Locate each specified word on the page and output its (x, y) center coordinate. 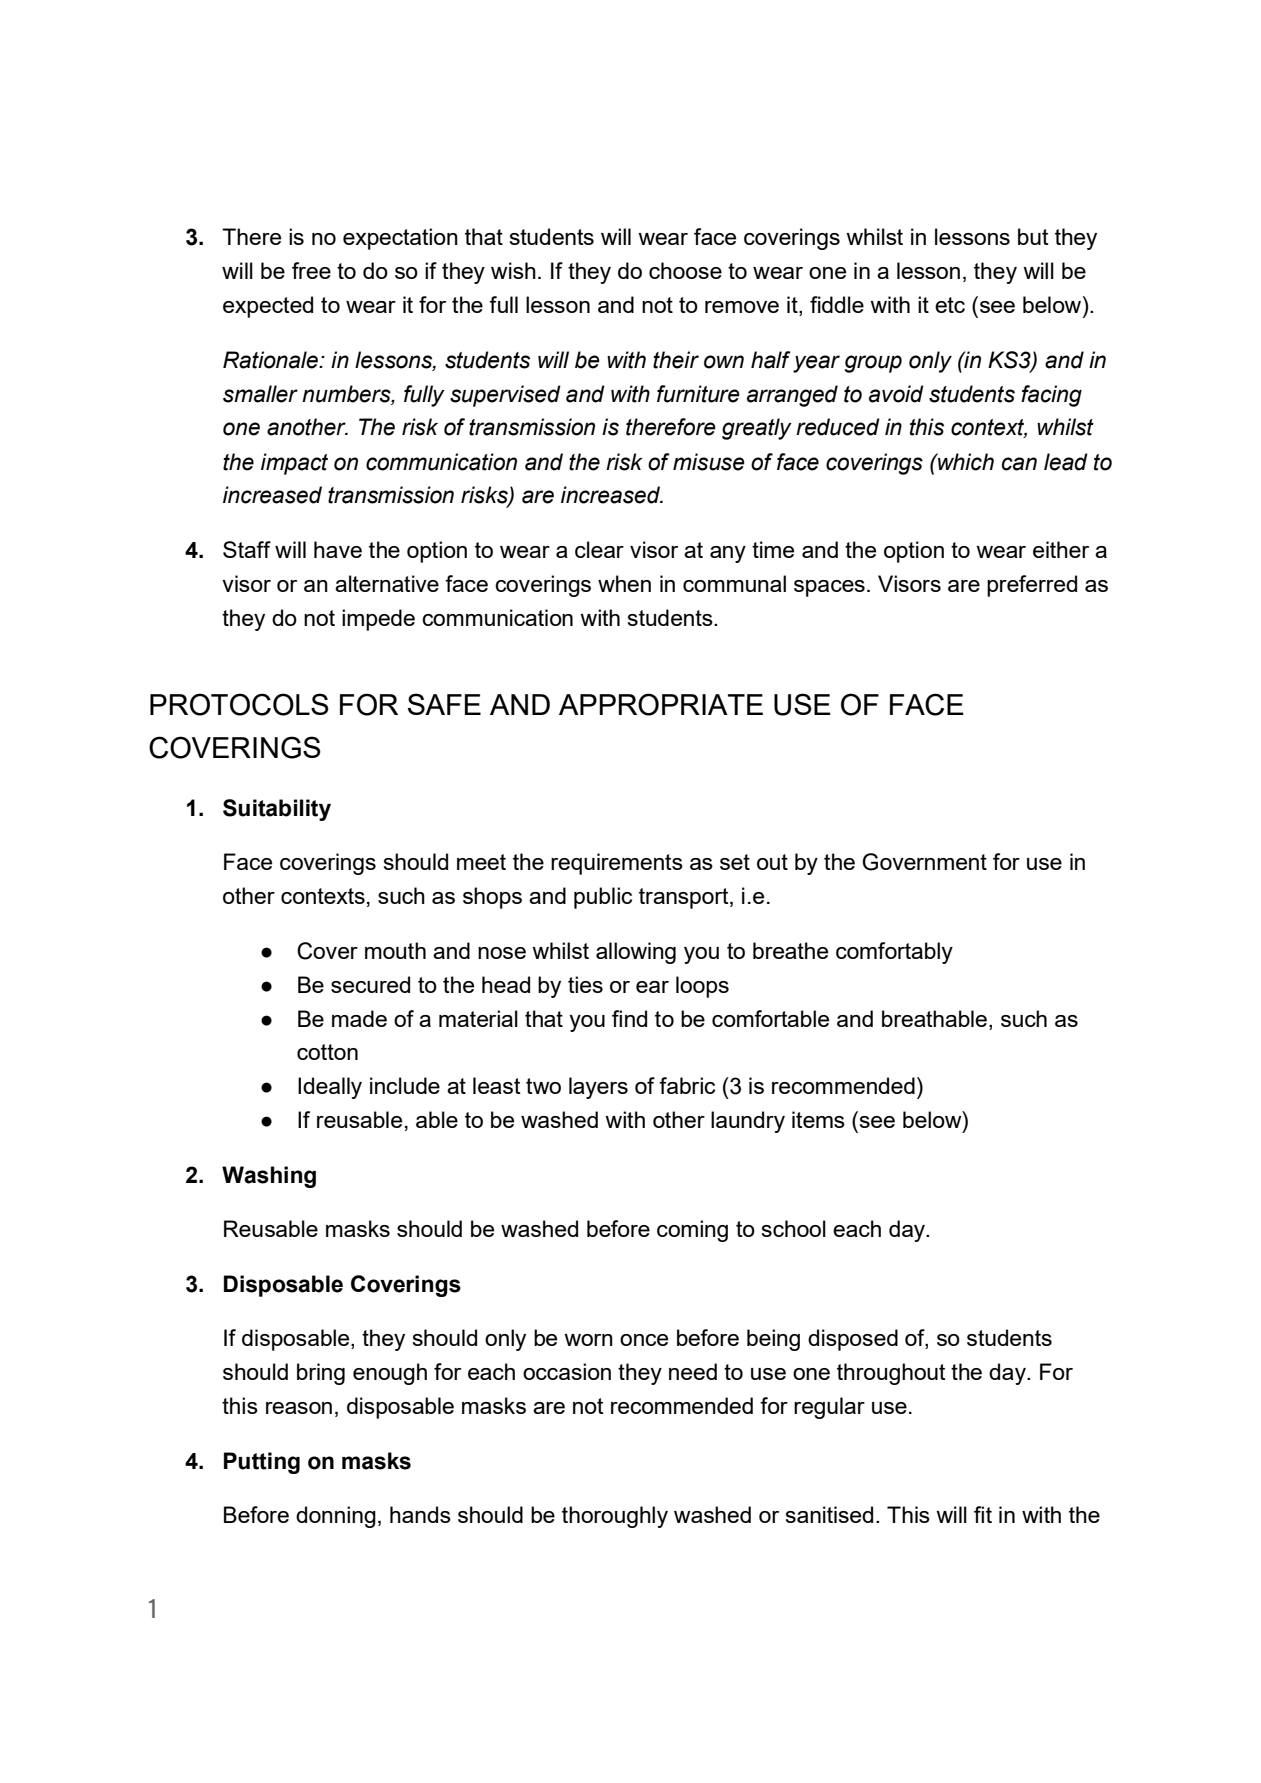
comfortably (894, 953)
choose (685, 270)
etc (950, 305)
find (629, 1018)
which (965, 462)
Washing (269, 1177)
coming (692, 1231)
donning (336, 1517)
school (793, 1228)
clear (599, 549)
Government (924, 862)
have (338, 549)
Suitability (277, 810)
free (311, 270)
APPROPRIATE (661, 704)
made (359, 1018)
